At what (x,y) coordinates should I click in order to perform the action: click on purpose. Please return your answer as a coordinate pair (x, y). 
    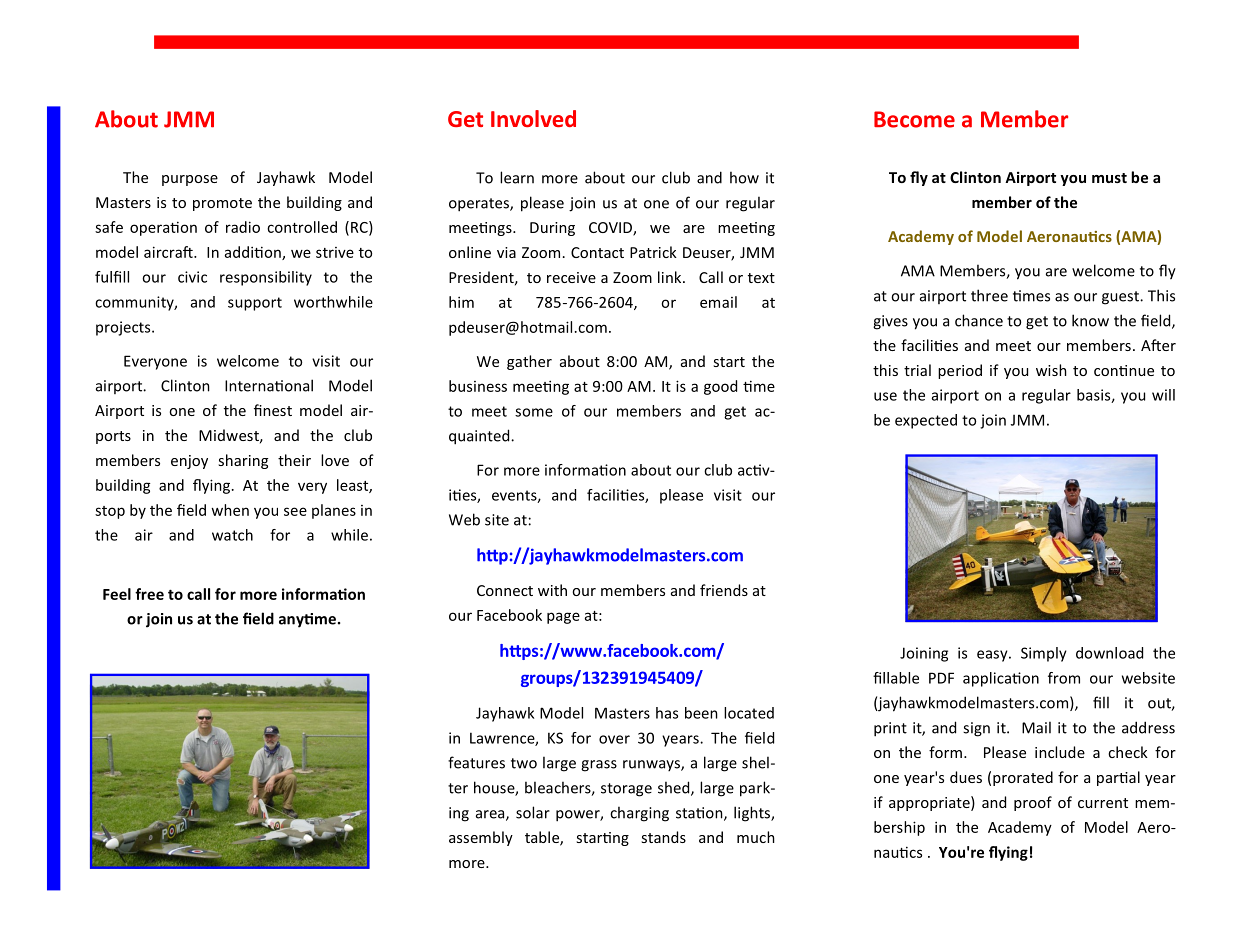
    Looking at the image, I should click on (190, 180).
